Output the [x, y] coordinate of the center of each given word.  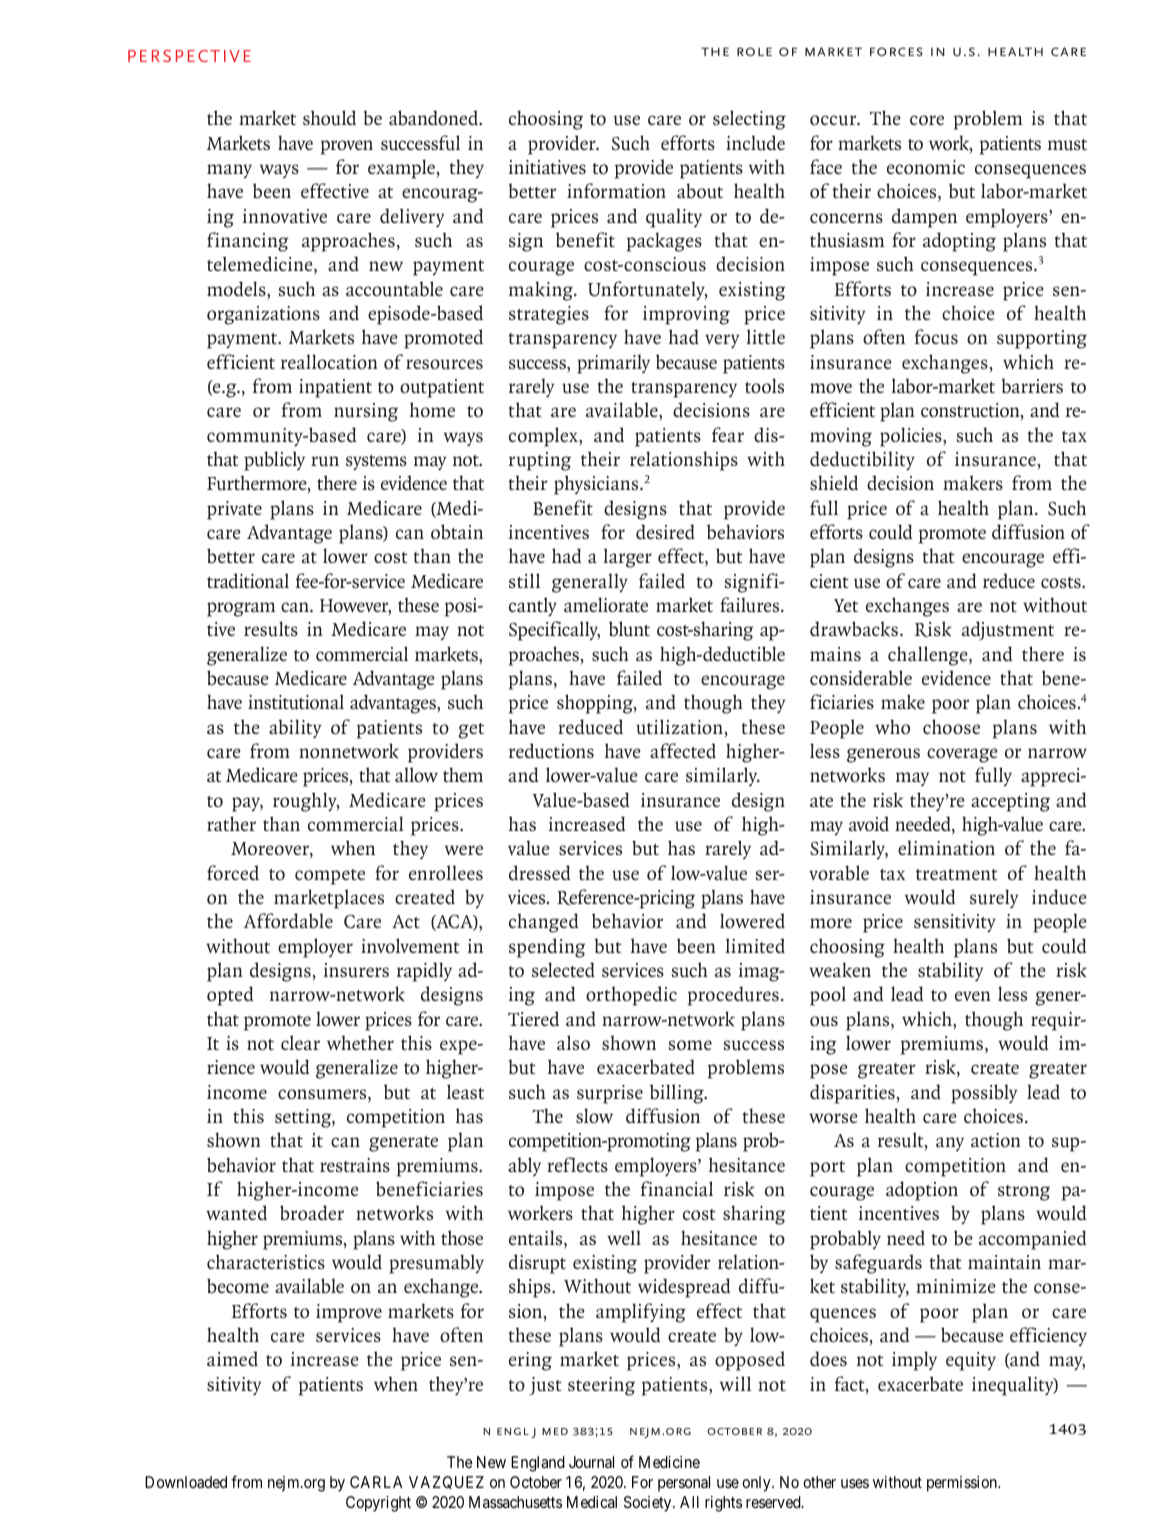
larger [627, 558]
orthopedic [631, 996]
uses [855, 1483]
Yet [846, 605]
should [329, 118]
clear [300, 1042]
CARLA [376, 1482]
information [616, 191]
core [927, 120]
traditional [248, 581]
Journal [591, 1462]
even [973, 996]
